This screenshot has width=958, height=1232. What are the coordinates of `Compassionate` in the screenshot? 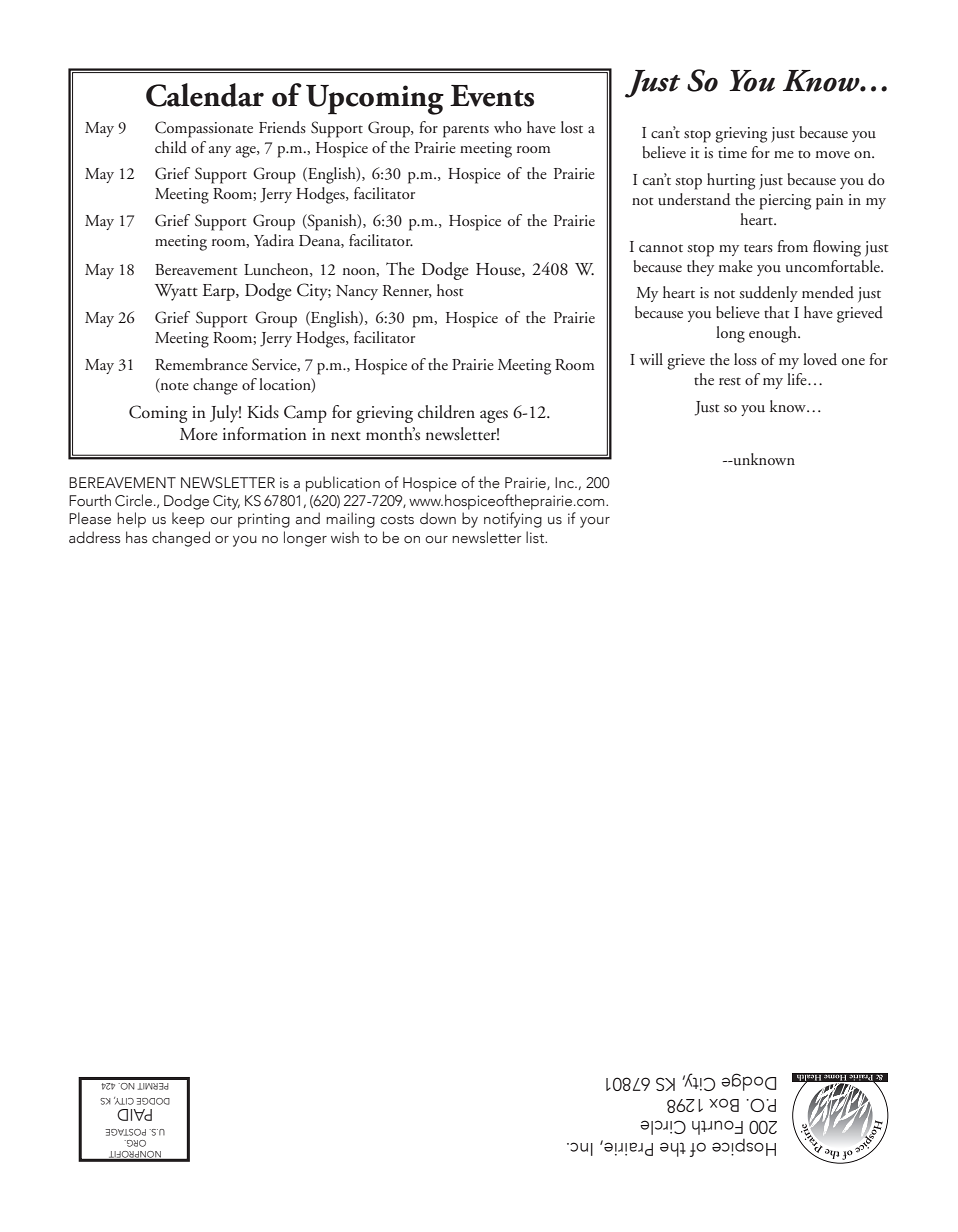 It's located at (204, 129).
